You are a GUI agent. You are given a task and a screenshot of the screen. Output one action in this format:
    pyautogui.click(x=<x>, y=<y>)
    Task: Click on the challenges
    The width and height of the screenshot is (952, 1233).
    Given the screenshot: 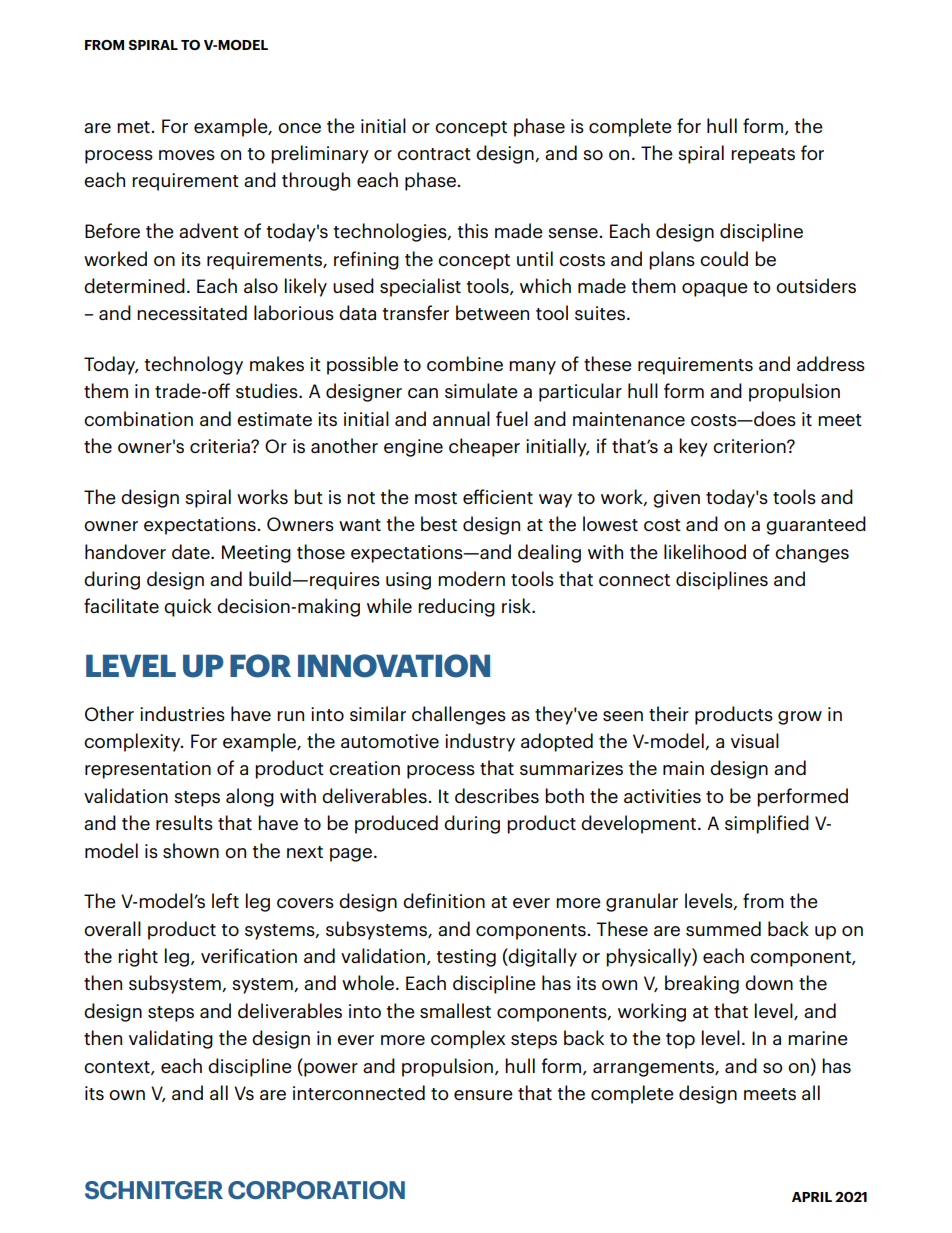 What is the action you would take?
    pyautogui.click(x=459, y=715)
